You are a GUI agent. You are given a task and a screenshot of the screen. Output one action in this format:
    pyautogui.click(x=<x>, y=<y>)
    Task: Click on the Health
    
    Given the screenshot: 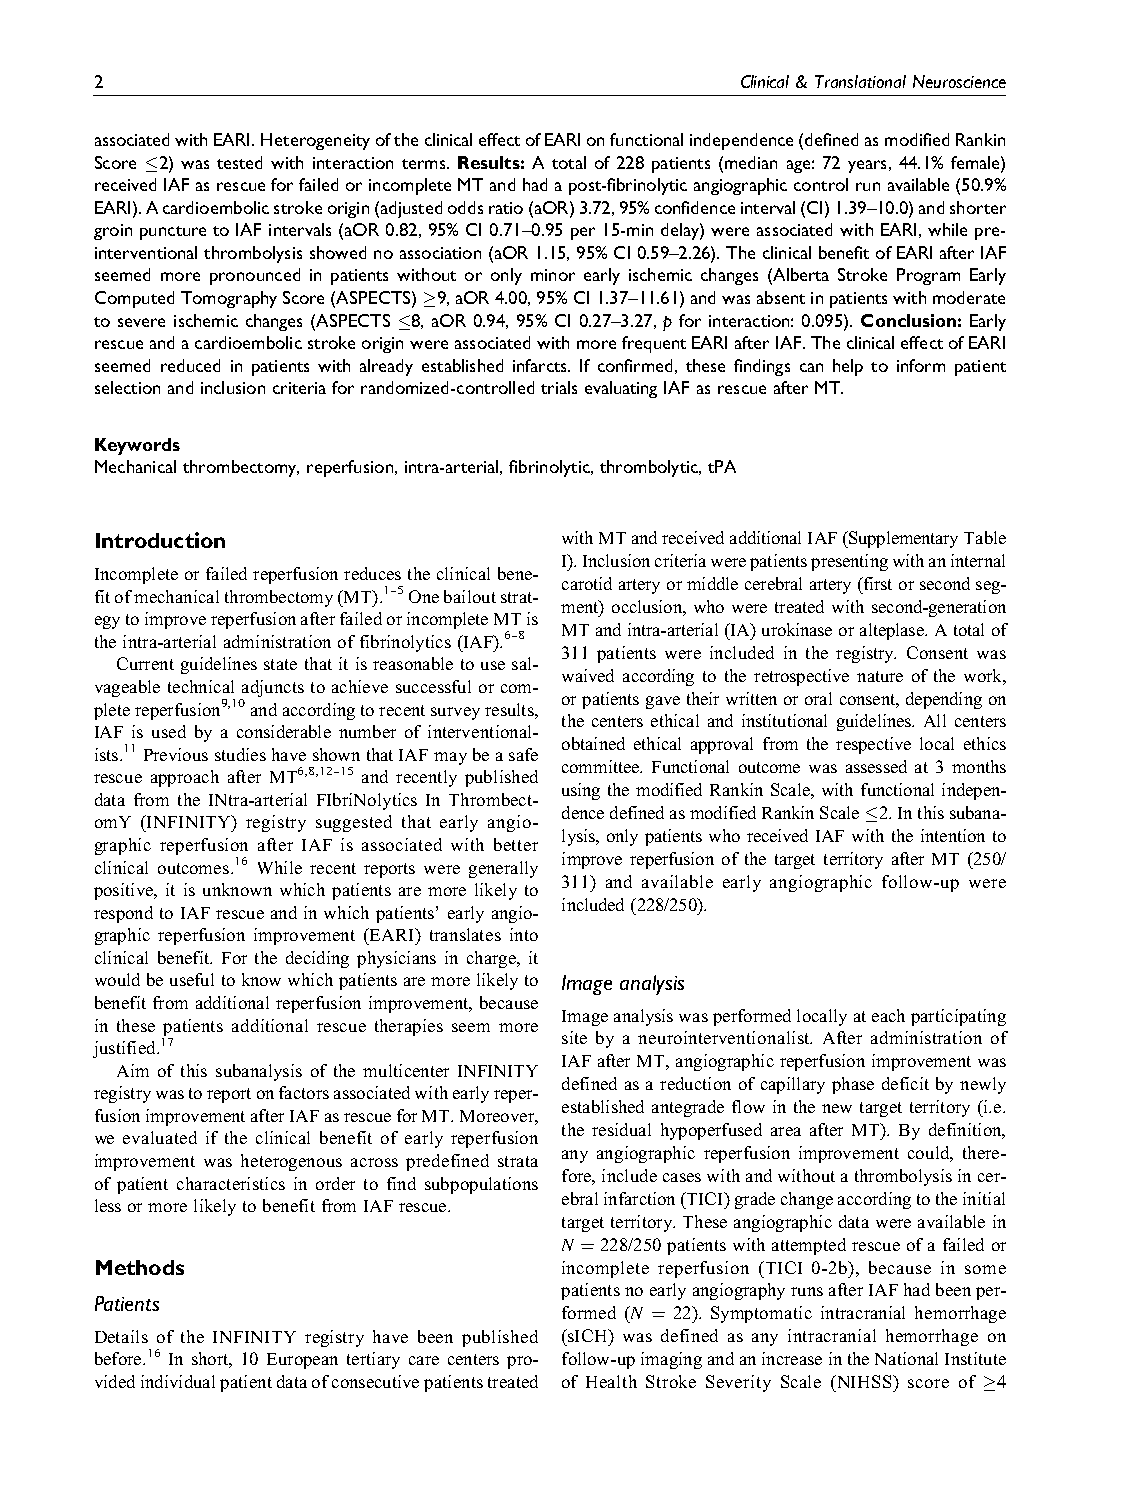 What is the action you would take?
    pyautogui.click(x=611, y=1381)
